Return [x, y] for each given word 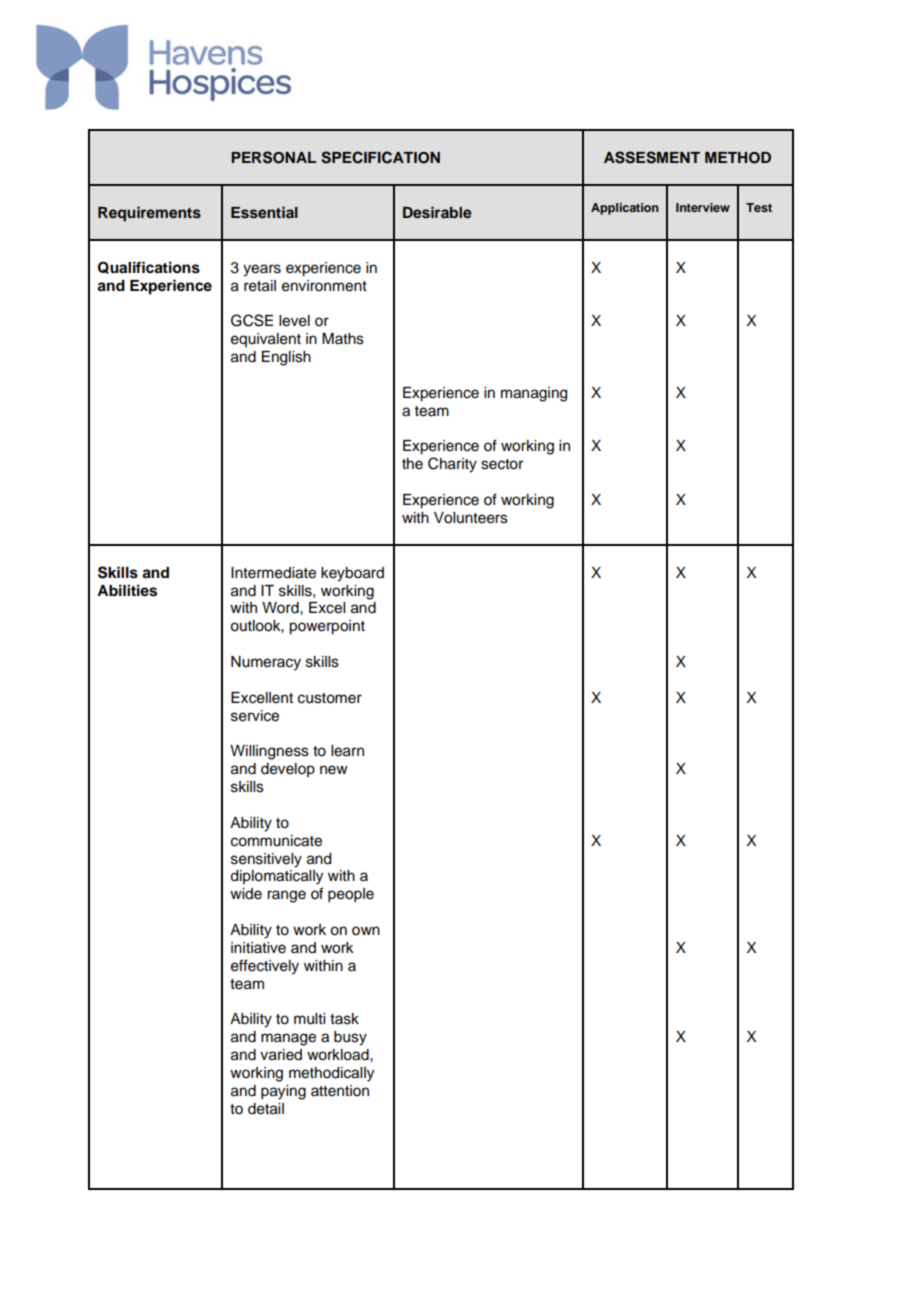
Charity [452, 465]
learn [347, 751]
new [334, 770]
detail [266, 1109]
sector [502, 464]
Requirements [149, 214]
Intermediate [273, 573]
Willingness [269, 752]
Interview [703, 207]
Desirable [437, 212]
